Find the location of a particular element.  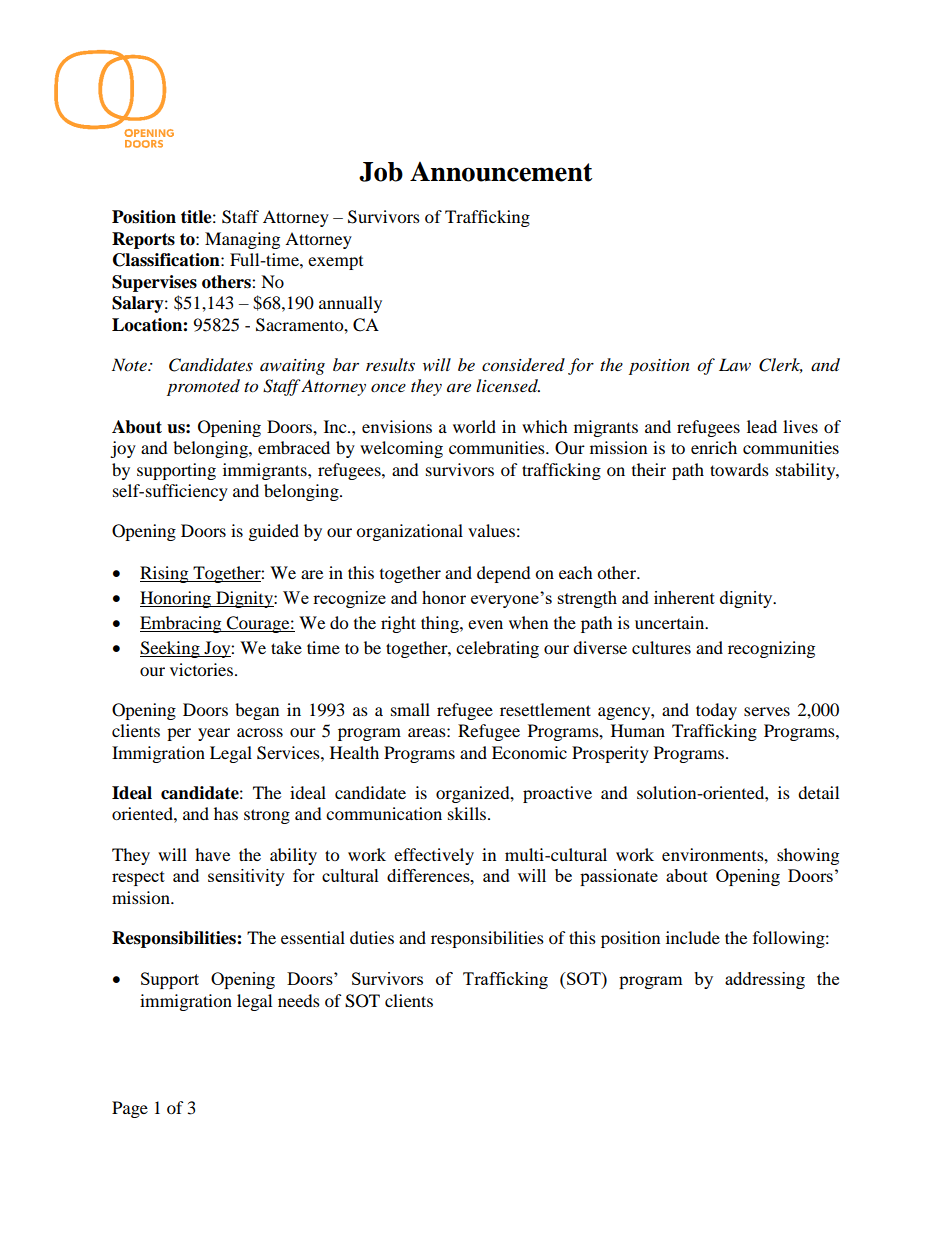

Page is located at coordinates (130, 1109).
